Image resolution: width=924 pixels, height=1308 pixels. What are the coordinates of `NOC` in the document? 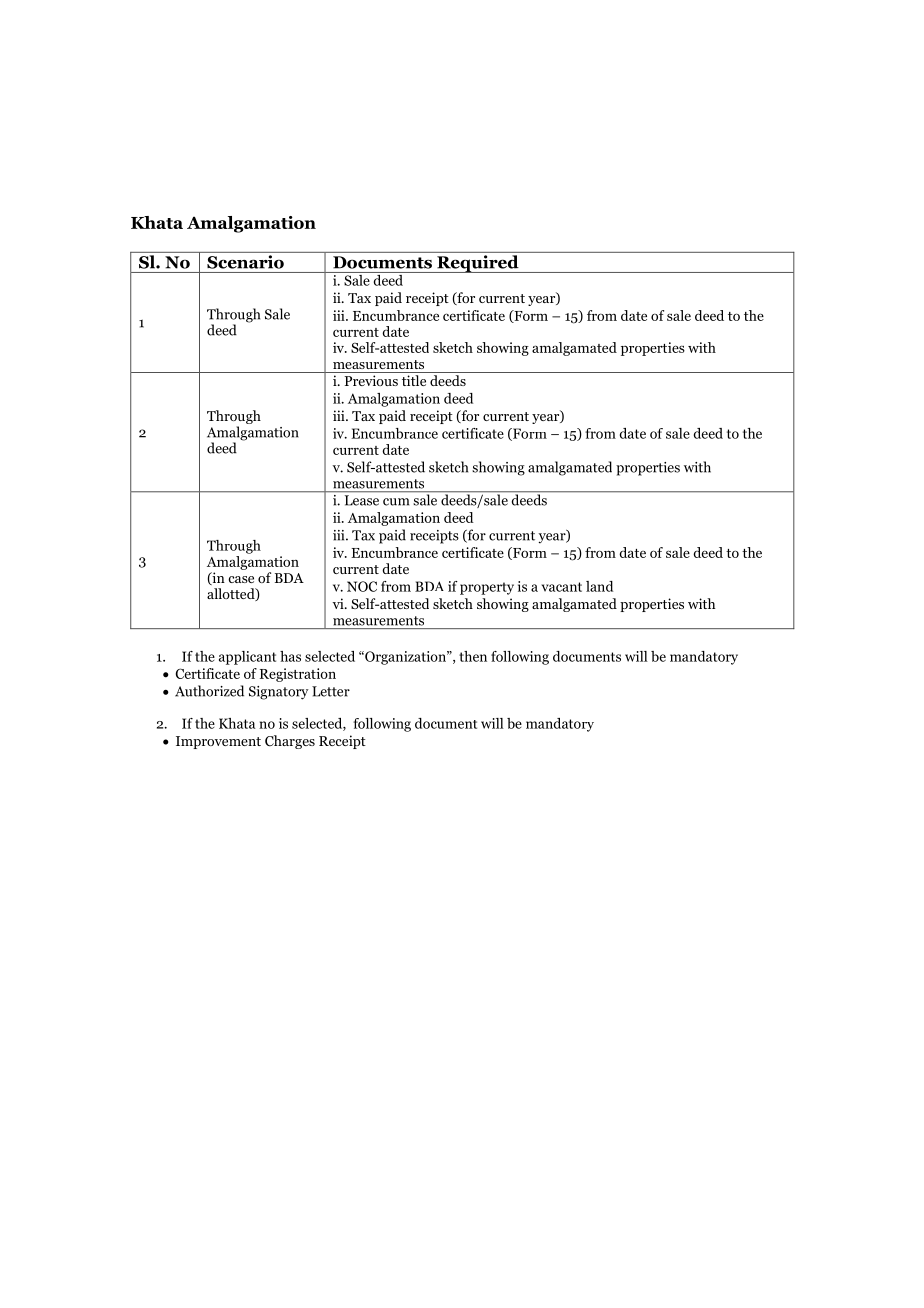 It's located at (362, 586).
